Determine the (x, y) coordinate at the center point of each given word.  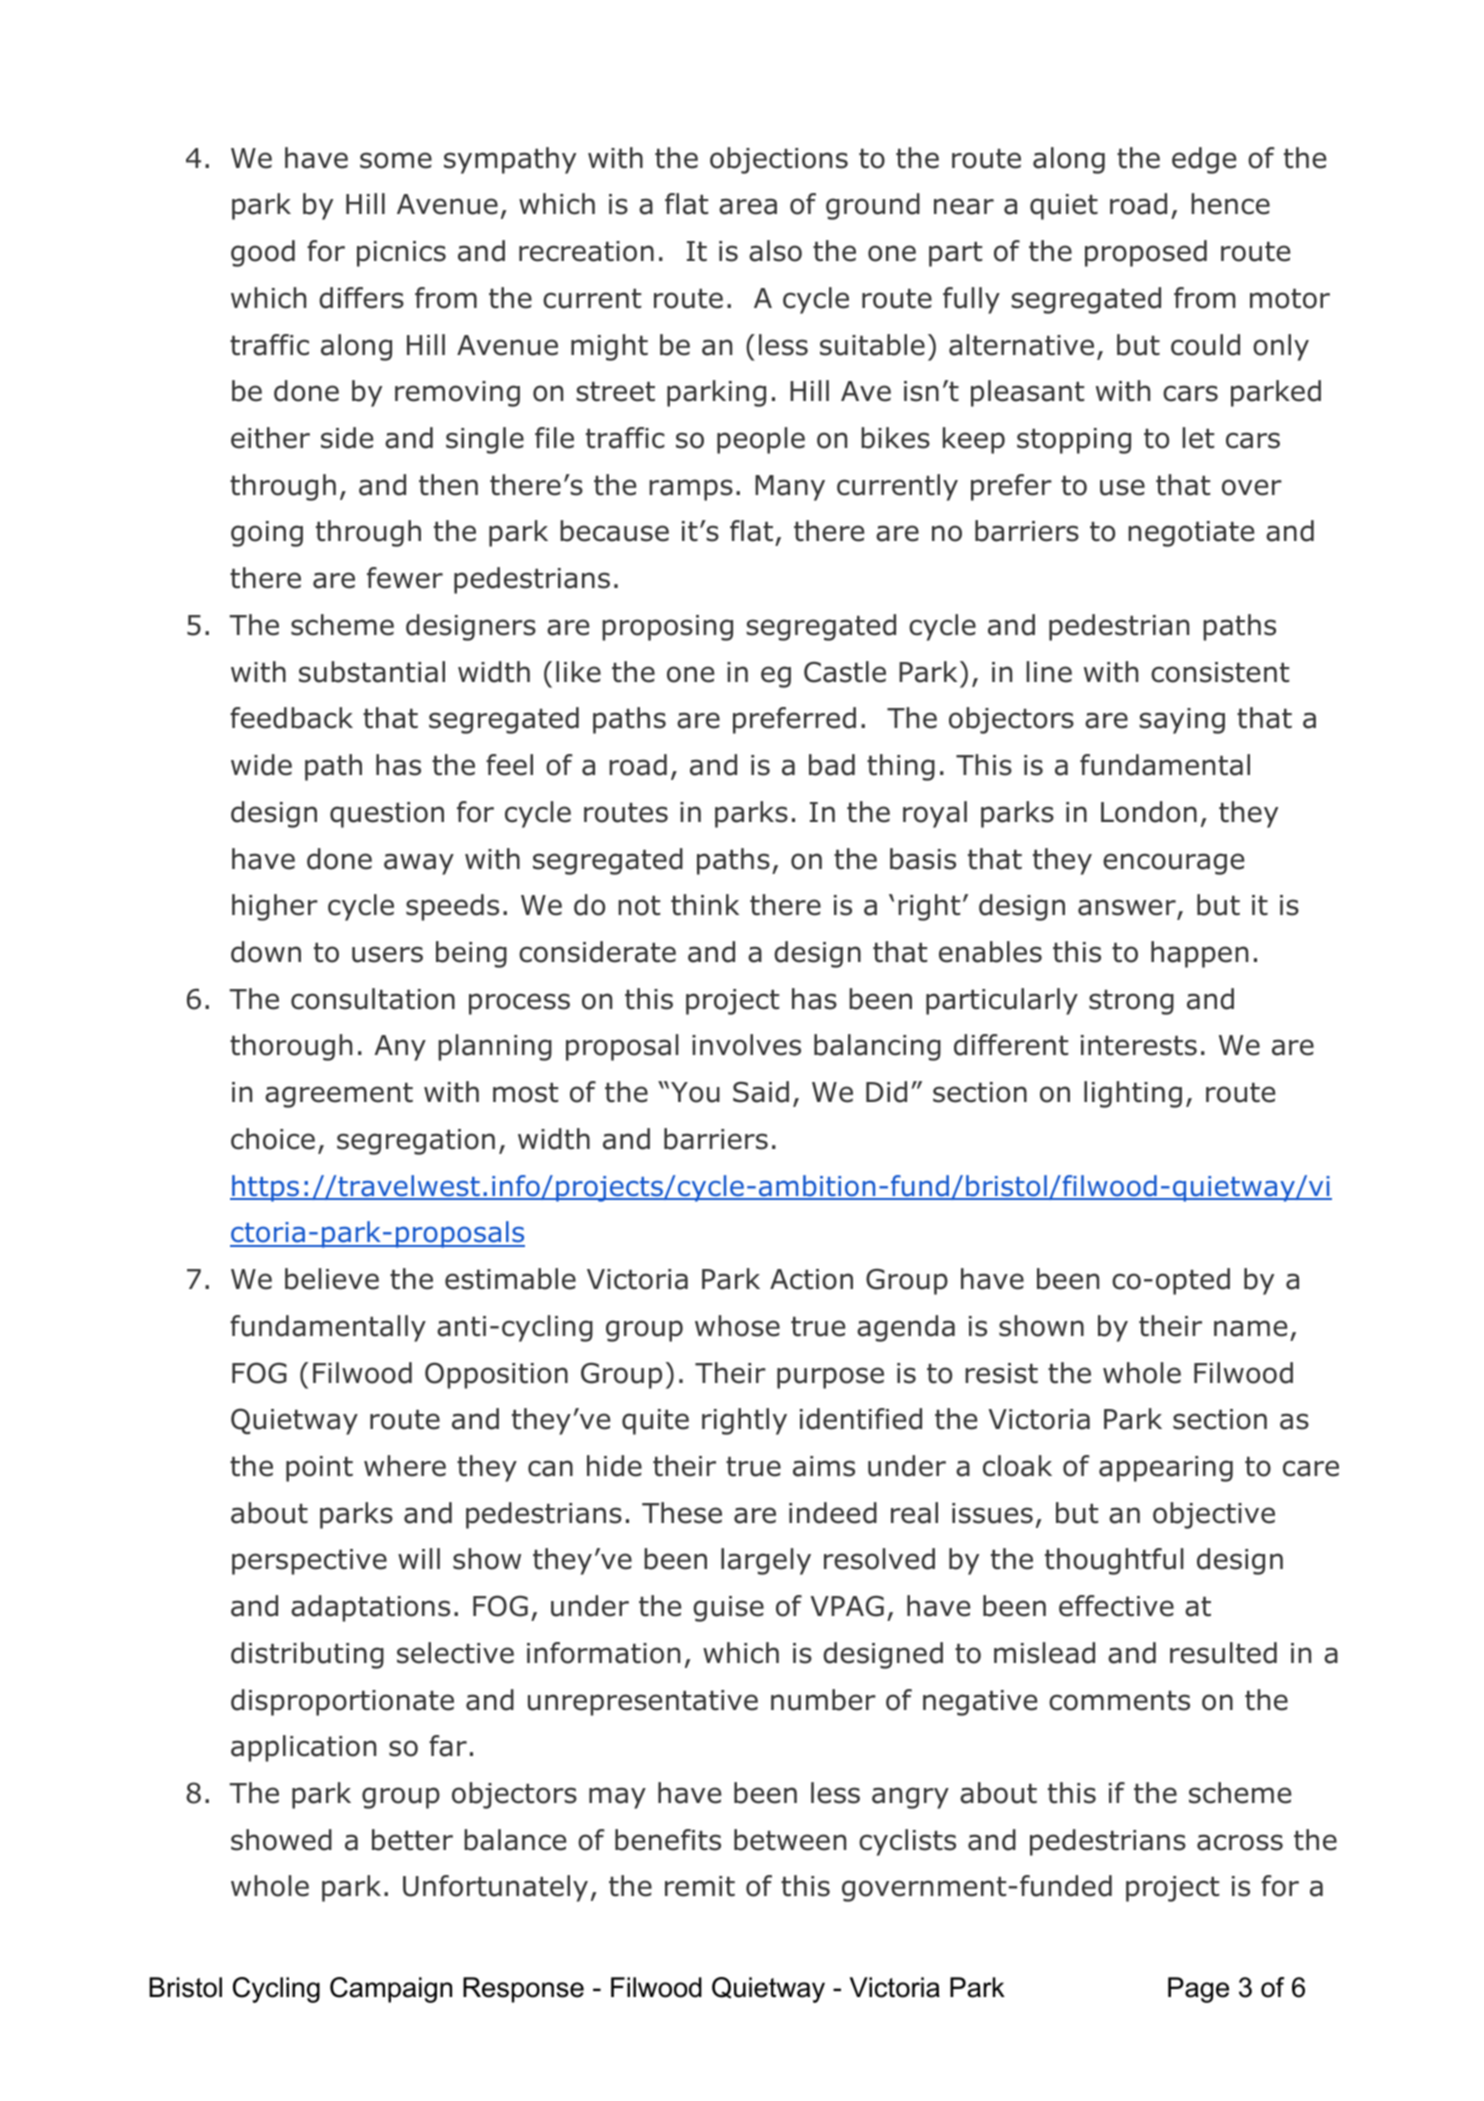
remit (700, 1886)
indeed (833, 1513)
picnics (401, 254)
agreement (339, 1095)
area (748, 206)
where (405, 1466)
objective (1214, 1515)
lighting (1133, 1094)
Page (1198, 1990)
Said (761, 1092)
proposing (667, 628)
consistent (1220, 672)
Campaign (391, 1990)
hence (1230, 204)
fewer (405, 578)
